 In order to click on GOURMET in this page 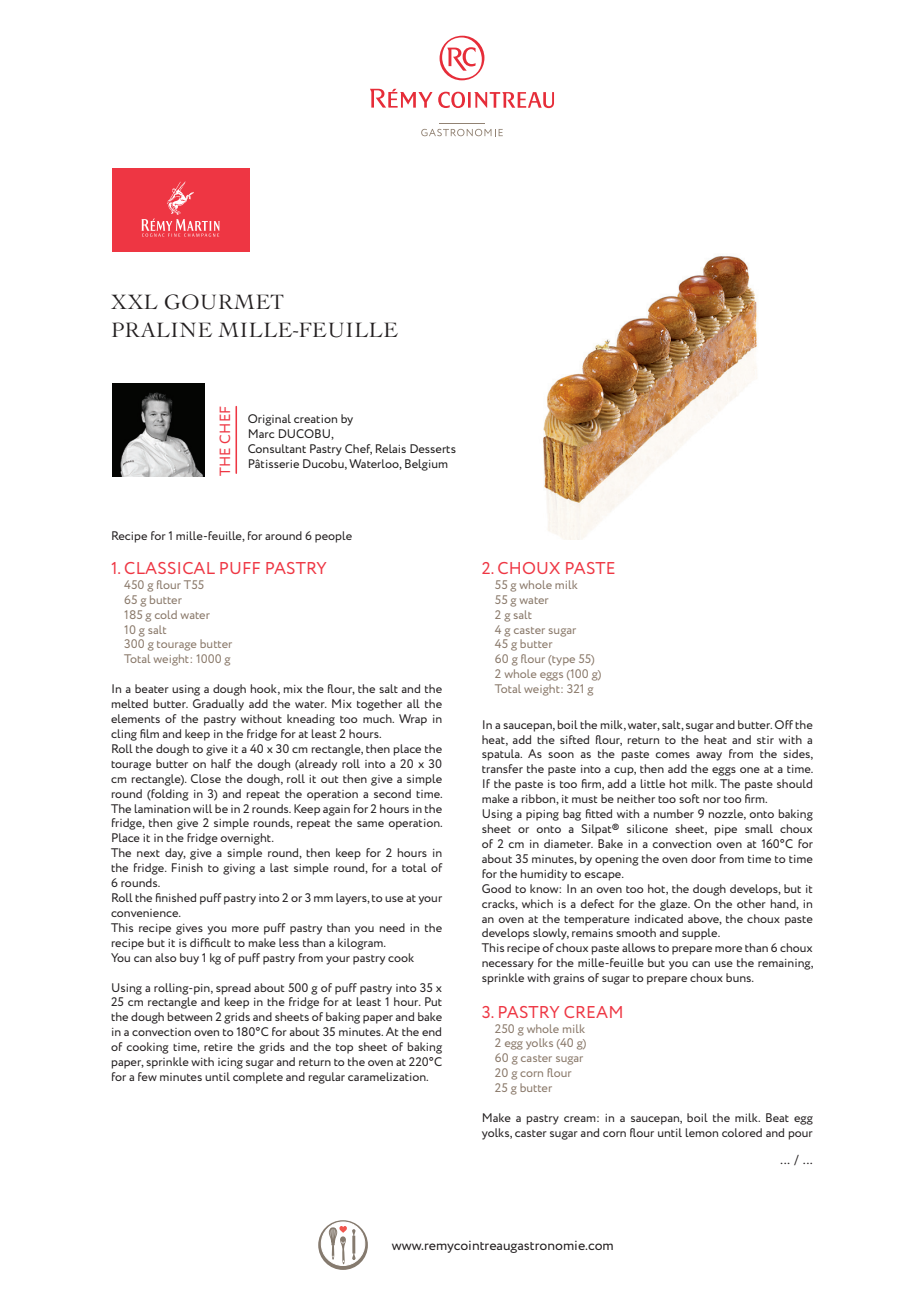, I will do `click(224, 302)`.
